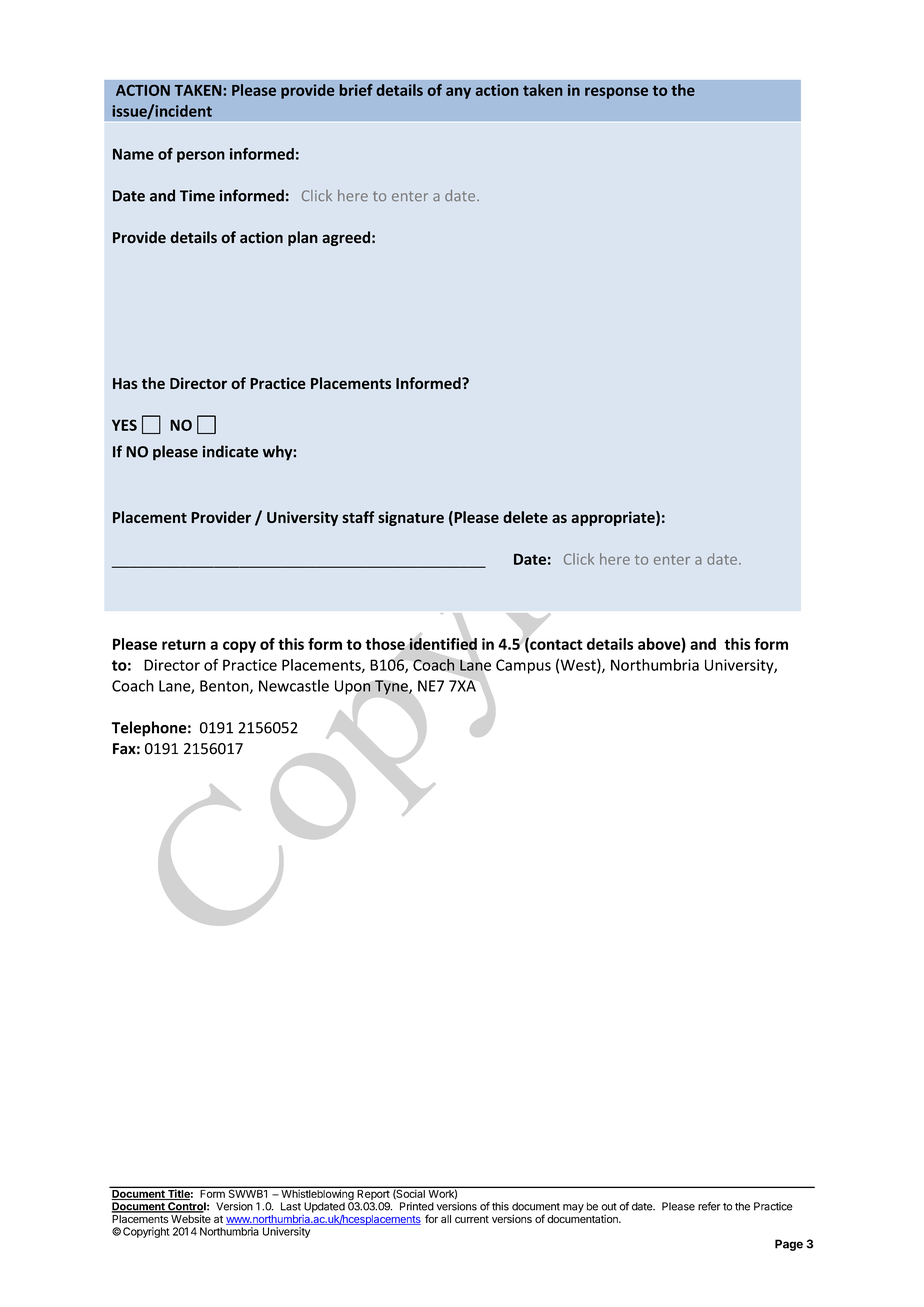 The height and width of the image is (1307, 924). Describe the element at coordinates (458, 93) in the image. I see `any` at that location.
